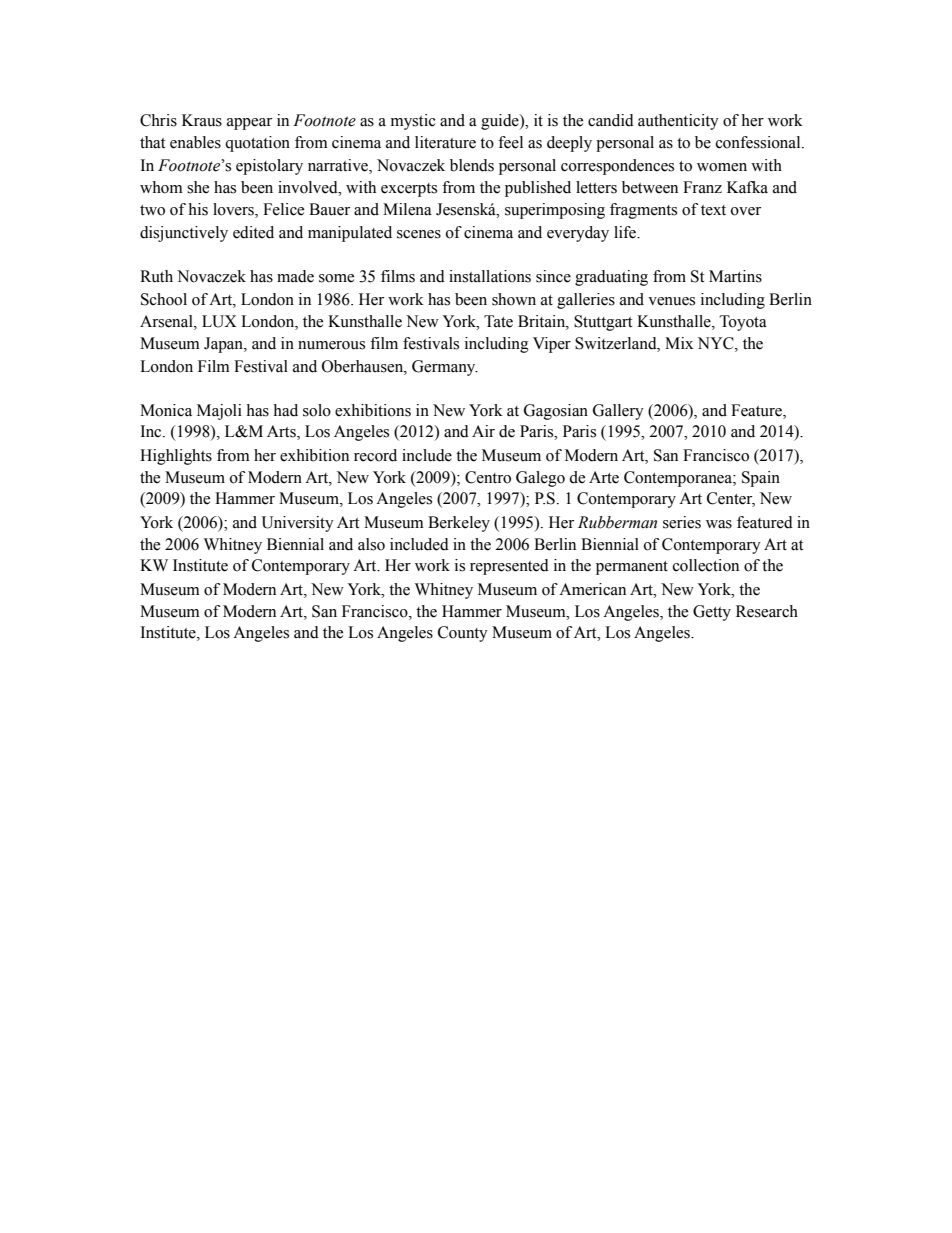 This image has height=1233, width=952. I want to click on authenticity, so click(678, 122).
